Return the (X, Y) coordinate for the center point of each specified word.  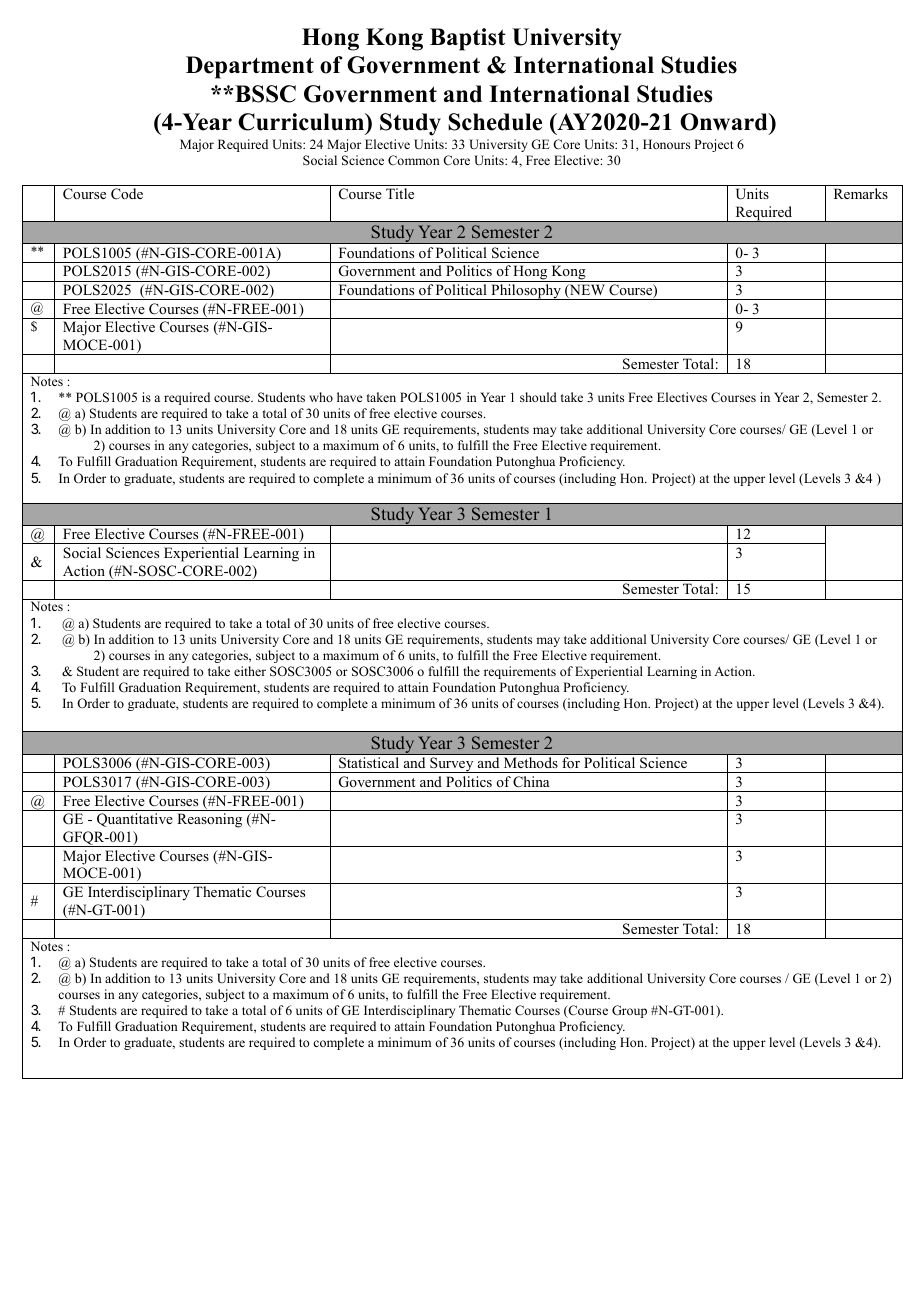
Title (400, 193)
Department (250, 67)
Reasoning (209, 820)
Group (629, 1011)
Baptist (468, 39)
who (321, 397)
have (350, 397)
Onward (725, 123)
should (538, 397)
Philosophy (526, 292)
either (250, 671)
